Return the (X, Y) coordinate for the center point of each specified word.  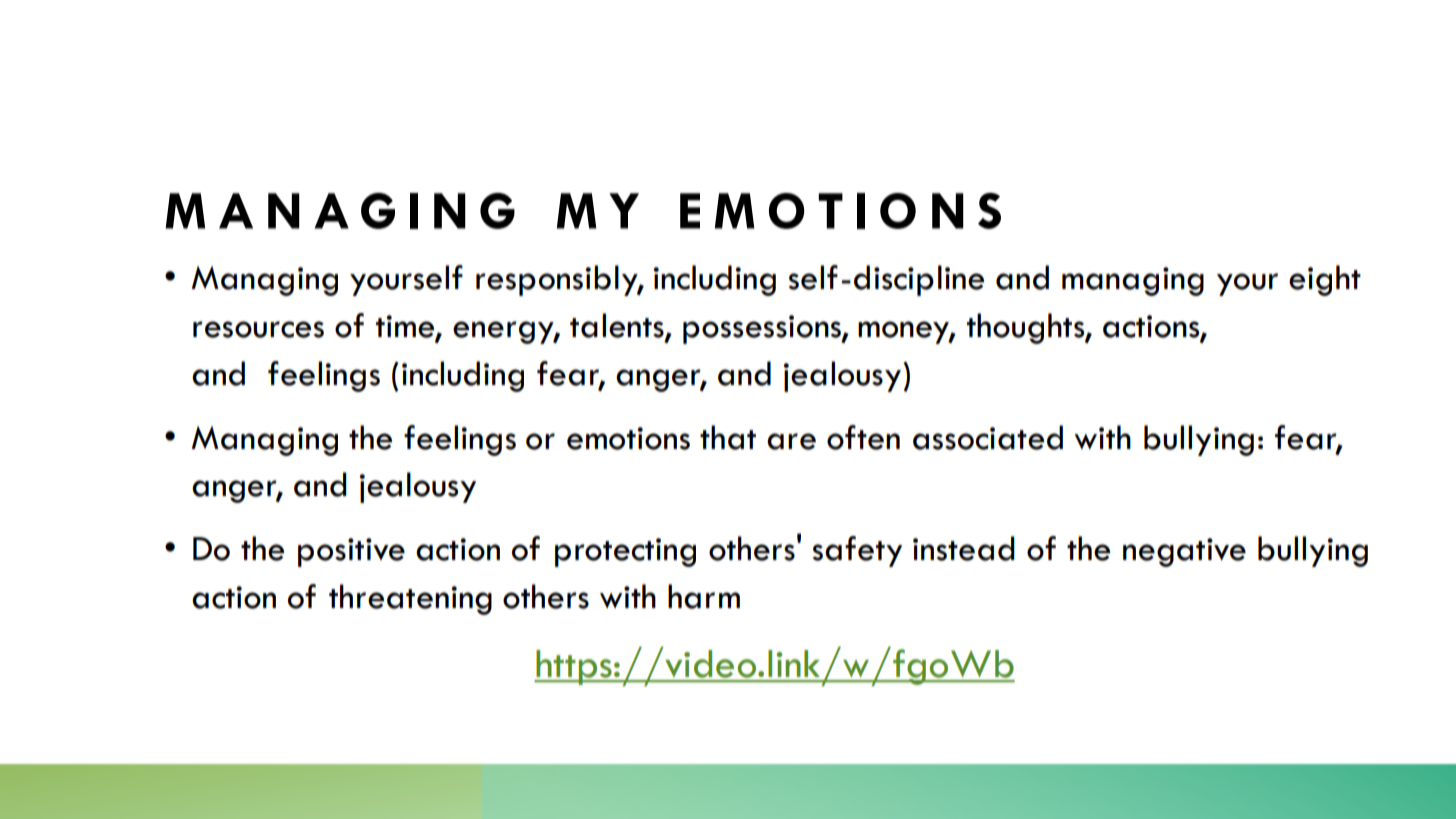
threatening (410, 599)
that (728, 437)
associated (988, 437)
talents (618, 326)
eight (1325, 280)
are (791, 441)
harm (704, 596)
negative (1184, 552)
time (406, 327)
